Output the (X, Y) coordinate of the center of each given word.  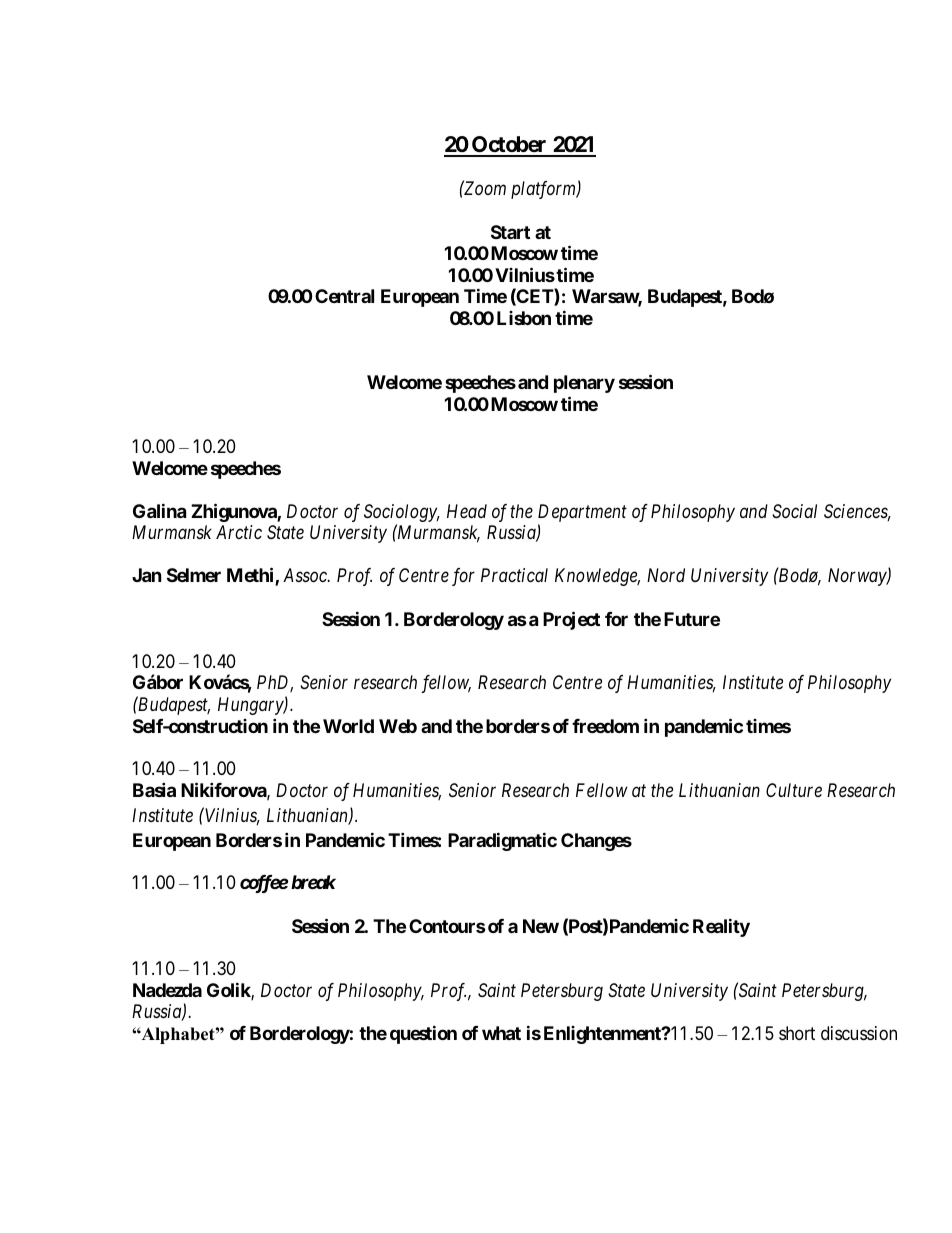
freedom (605, 726)
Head (467, 511)
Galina (159, 510)
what (501, 1033)
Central (344, 296)
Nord (666, 575)
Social (794, 511)
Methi (251, 576)
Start (510, 232)
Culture (794, 790)
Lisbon (524, 318)
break (313, 882)
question (423, 1034)
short (797, 1033)
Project (571, 620)
